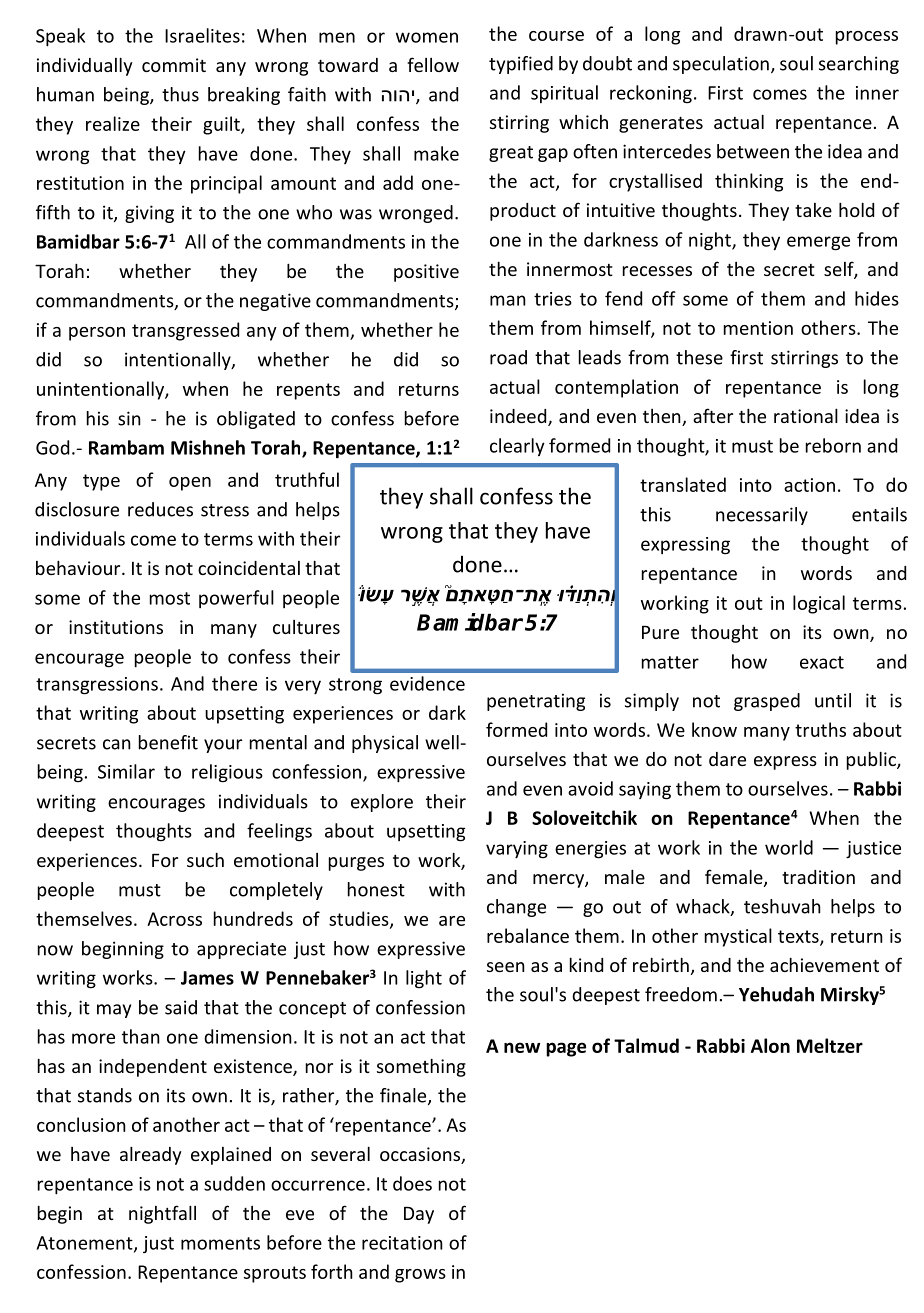  Describe the element at coordinates (721, 65) in the image. I see `speculation` at that location.
